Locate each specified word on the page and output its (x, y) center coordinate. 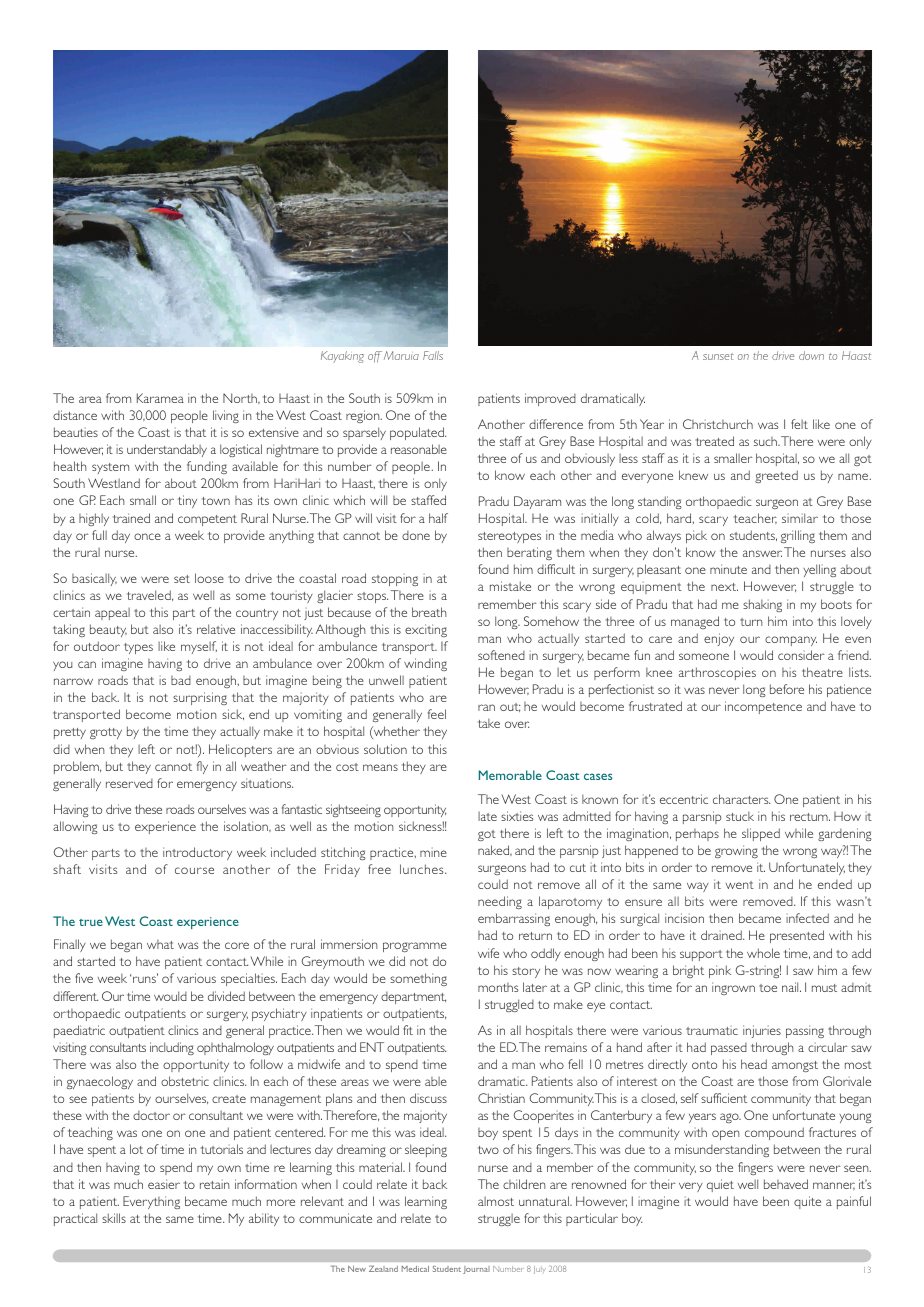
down (811, 355)
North (241, 398)
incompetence (763, 707)
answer (762, 553)
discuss (428, 1098)
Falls (433, 355)
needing (500, 902)
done (416, 535)
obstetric (185, 1081)
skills (114, 1218)
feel (437, 714)
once (147, 536)
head (754, 1064)
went (740, 885)
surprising (200, 698)
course (194, 870)
